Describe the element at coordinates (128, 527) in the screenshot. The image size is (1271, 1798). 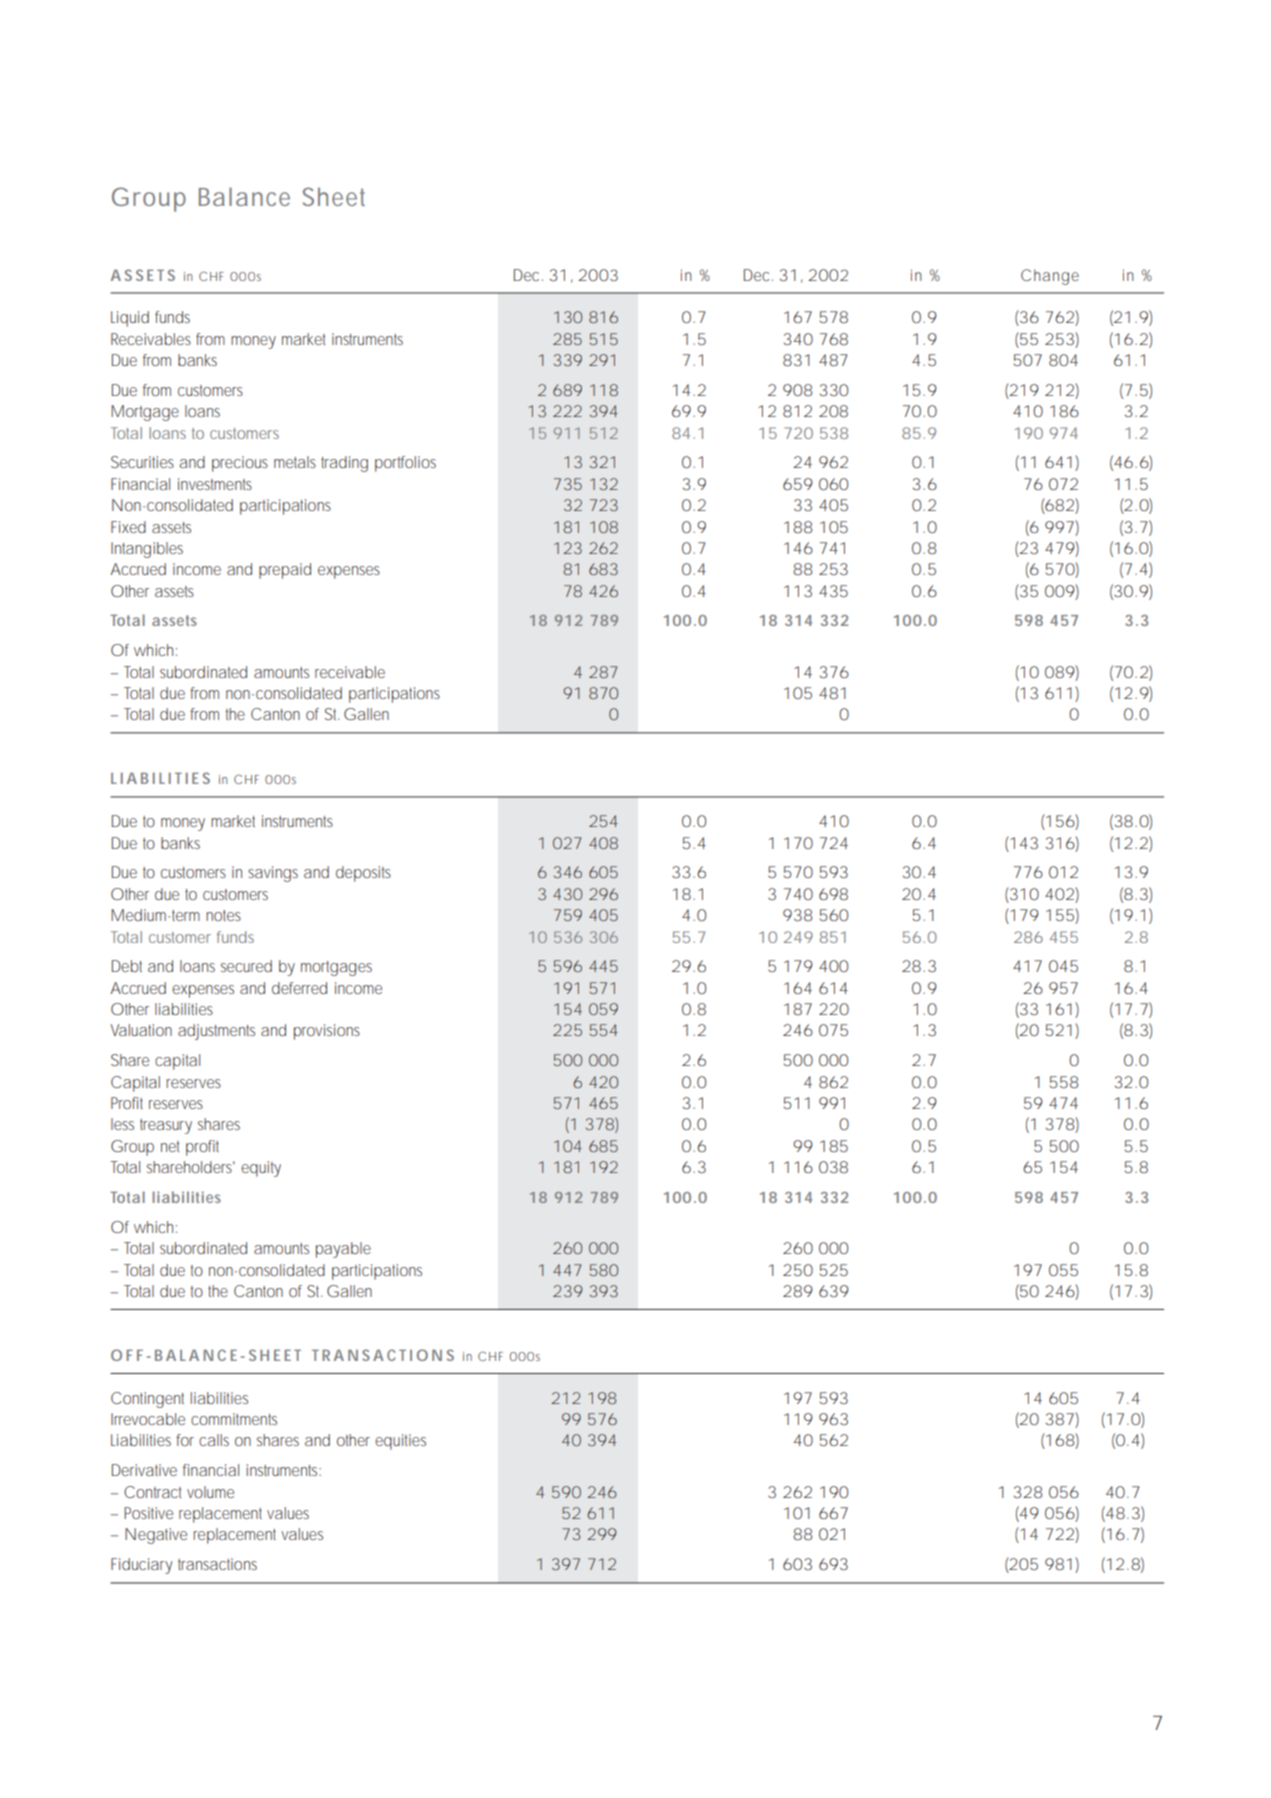
I see `Fixed` at that location.
